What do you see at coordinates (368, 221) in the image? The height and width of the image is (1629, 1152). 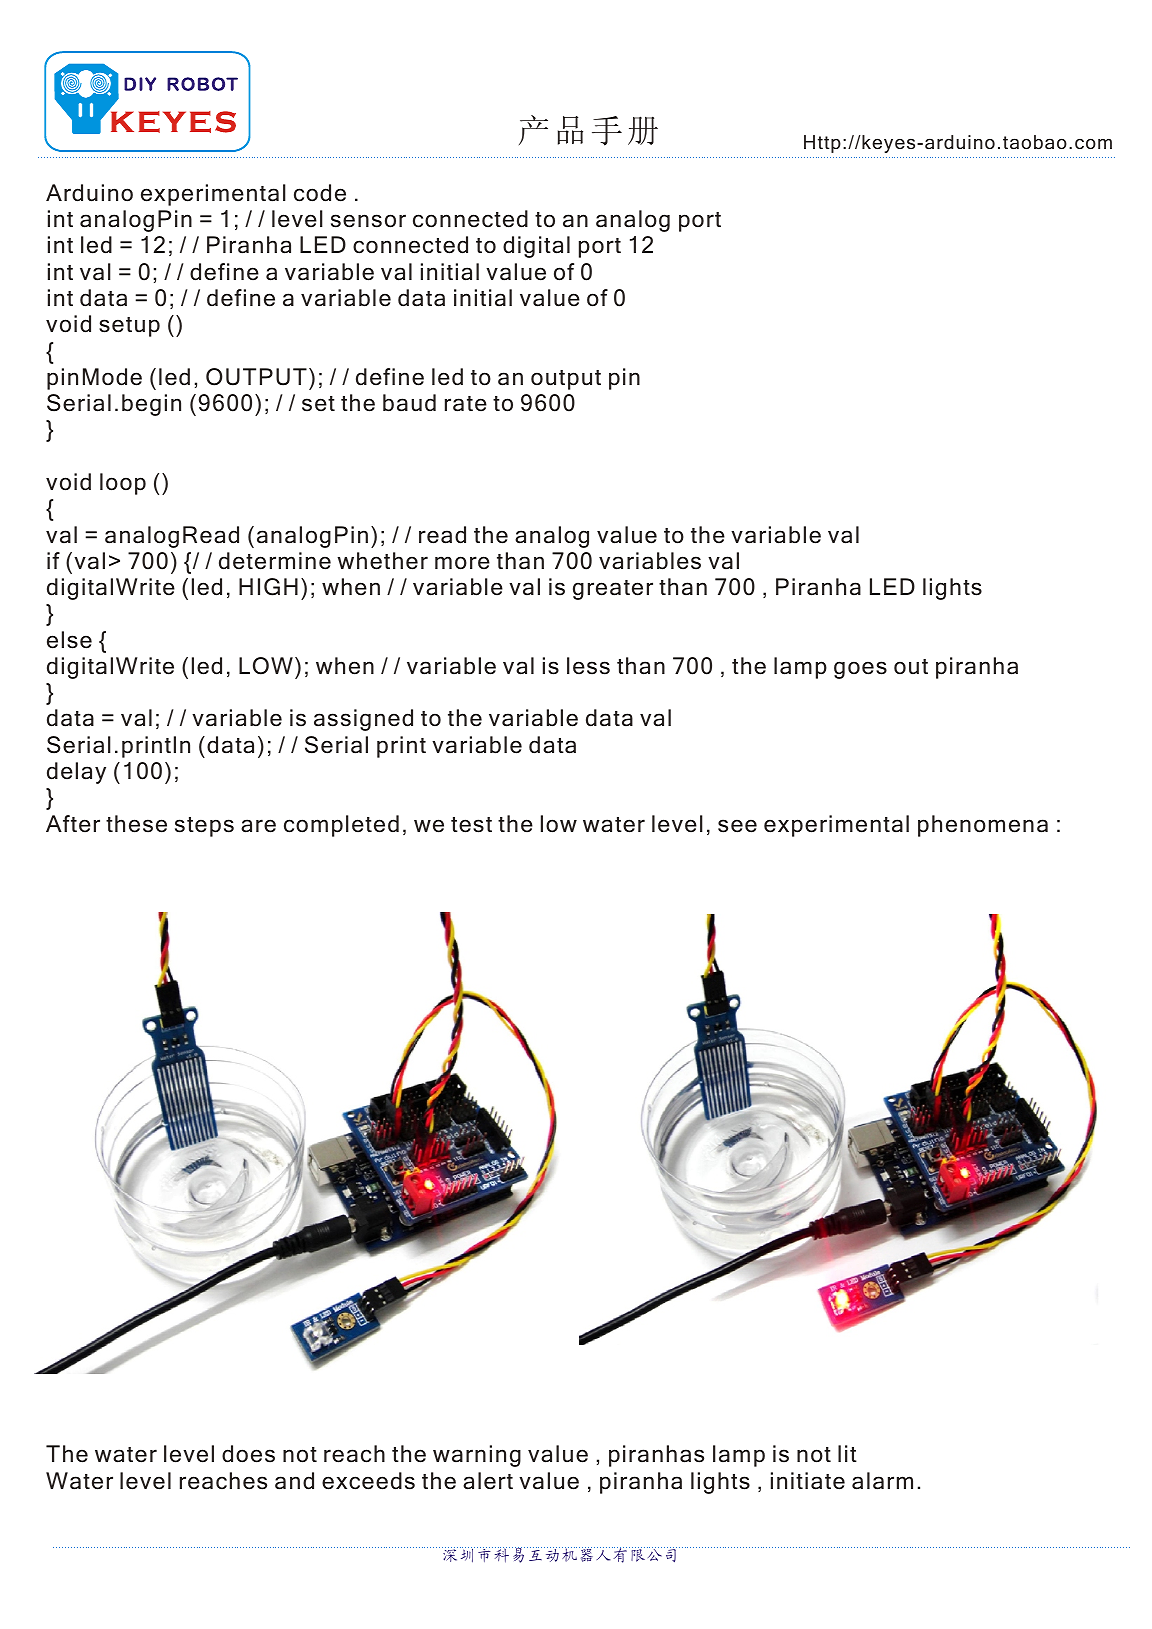 I see `sensor` at bounding box center [368, 221].
